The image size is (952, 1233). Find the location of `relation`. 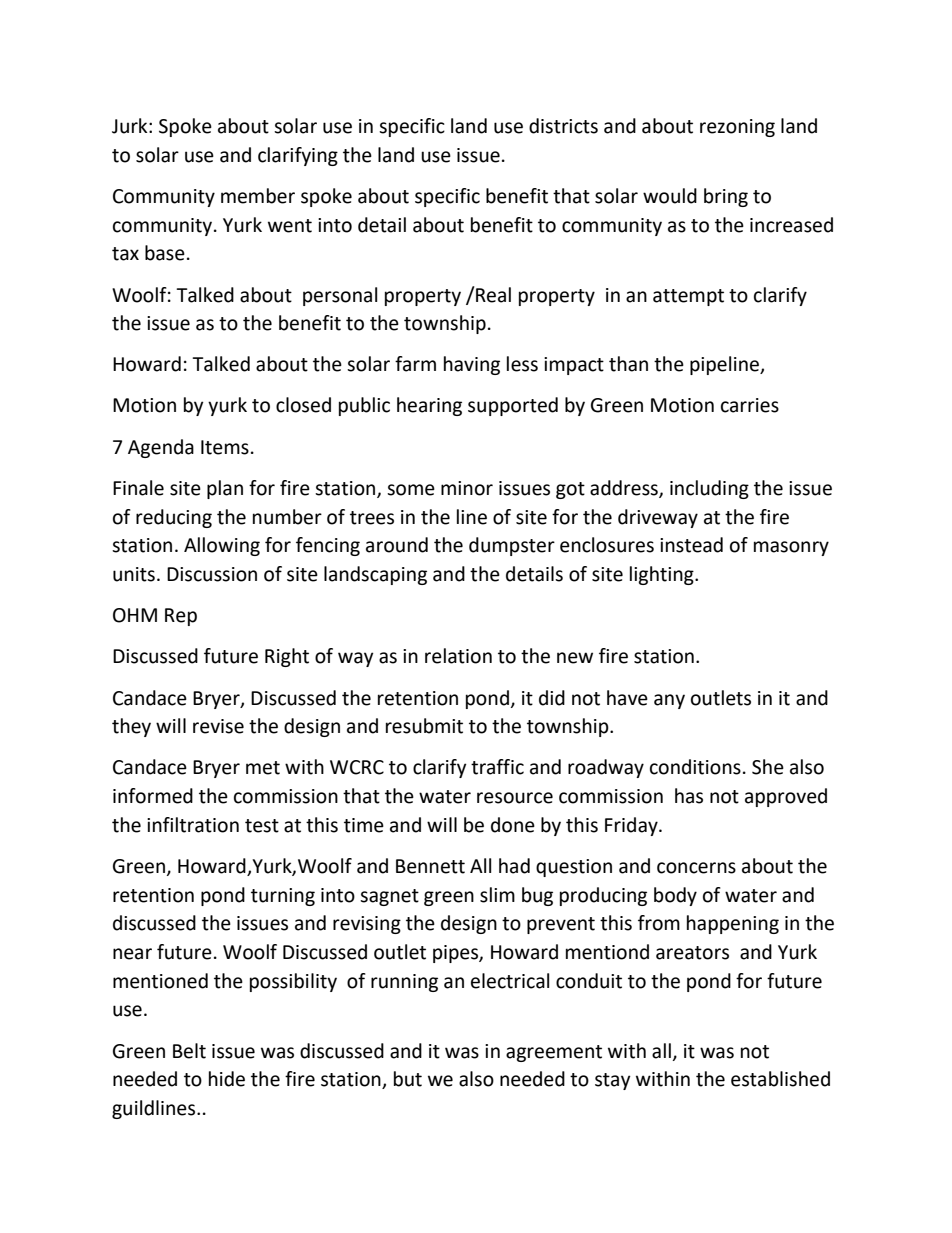

relation is located at coordinates (458, 656).
